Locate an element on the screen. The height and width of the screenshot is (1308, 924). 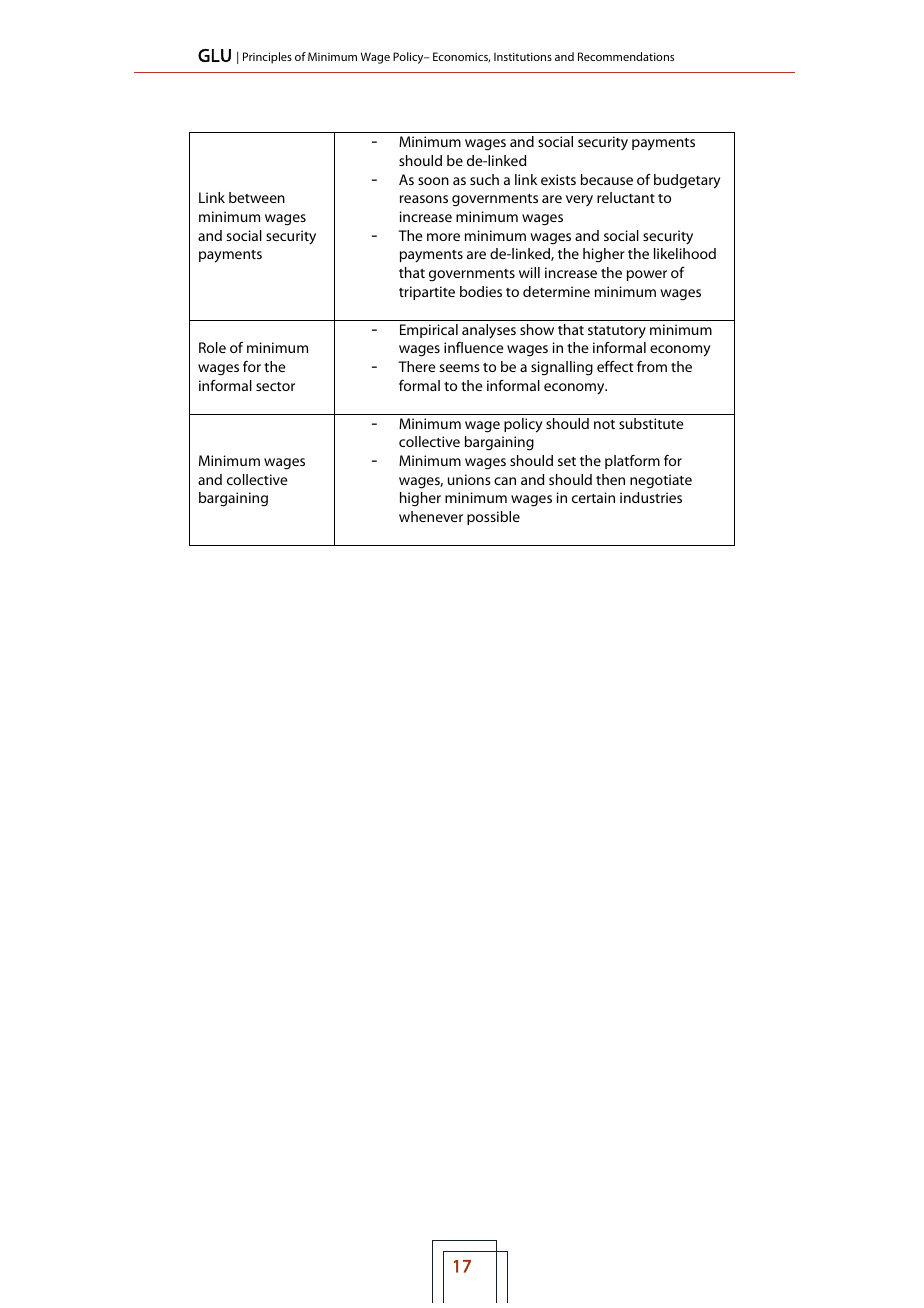
because is located at coordinates (607, 179).
